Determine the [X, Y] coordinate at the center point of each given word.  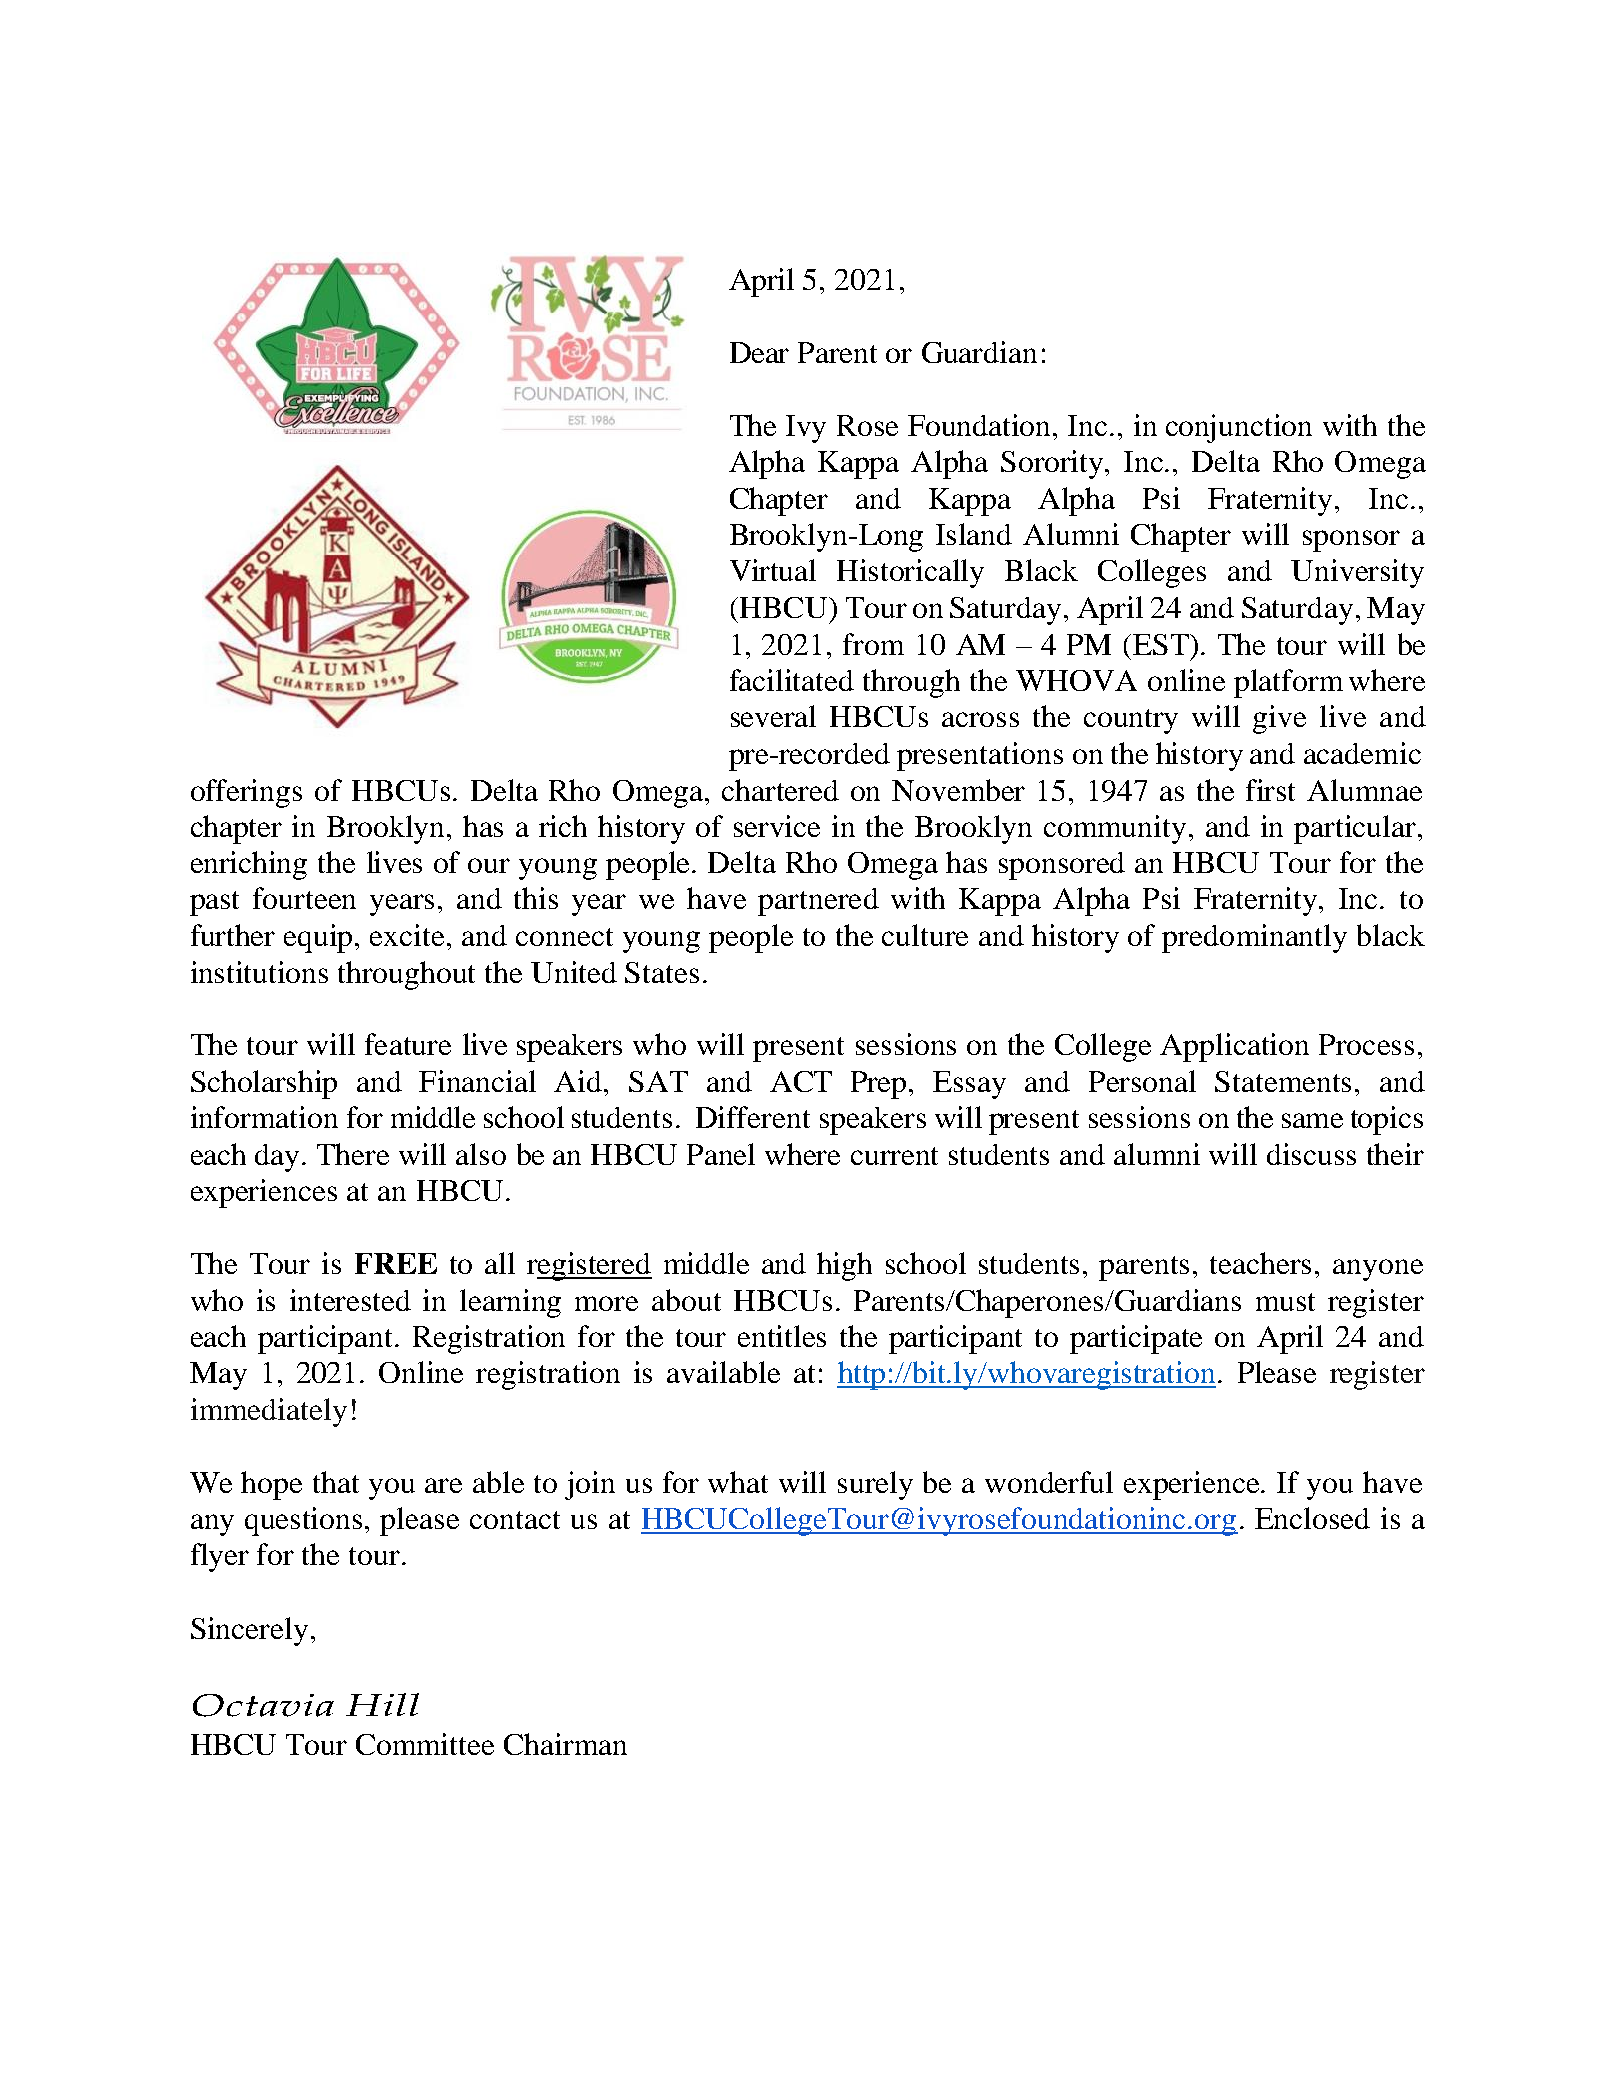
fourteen [304, 898]
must [1285, 1302]
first [1270, 790]
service [777, 826]
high [844, 1266]
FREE [396, 1263]
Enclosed [1312, 1518]
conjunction [1239, 428]
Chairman [565, 1744]
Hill [382, 1704]
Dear [759, 352]
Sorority [1053, 464]
